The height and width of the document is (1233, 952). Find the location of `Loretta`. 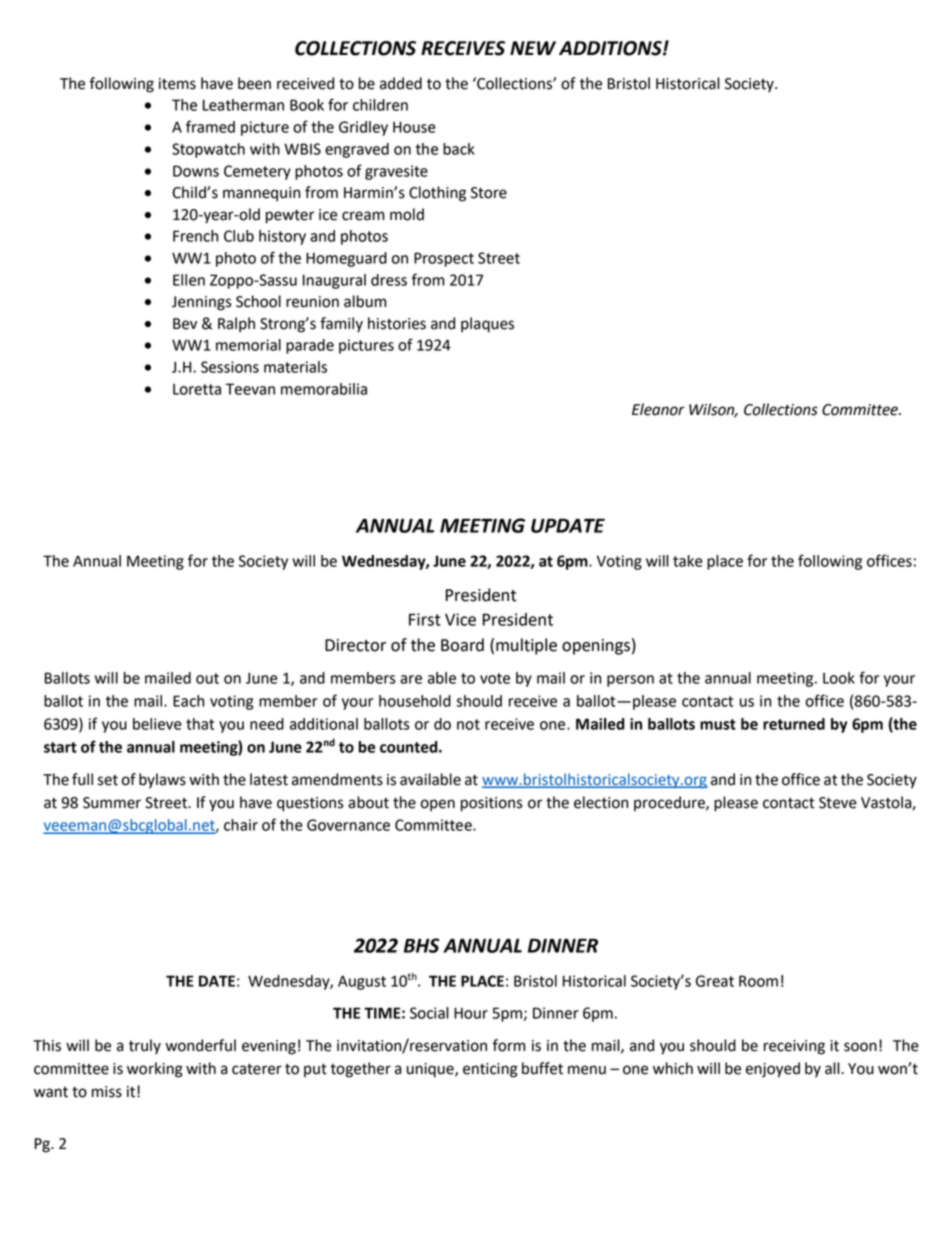

Loretta is located at coordinates (197, 389).
